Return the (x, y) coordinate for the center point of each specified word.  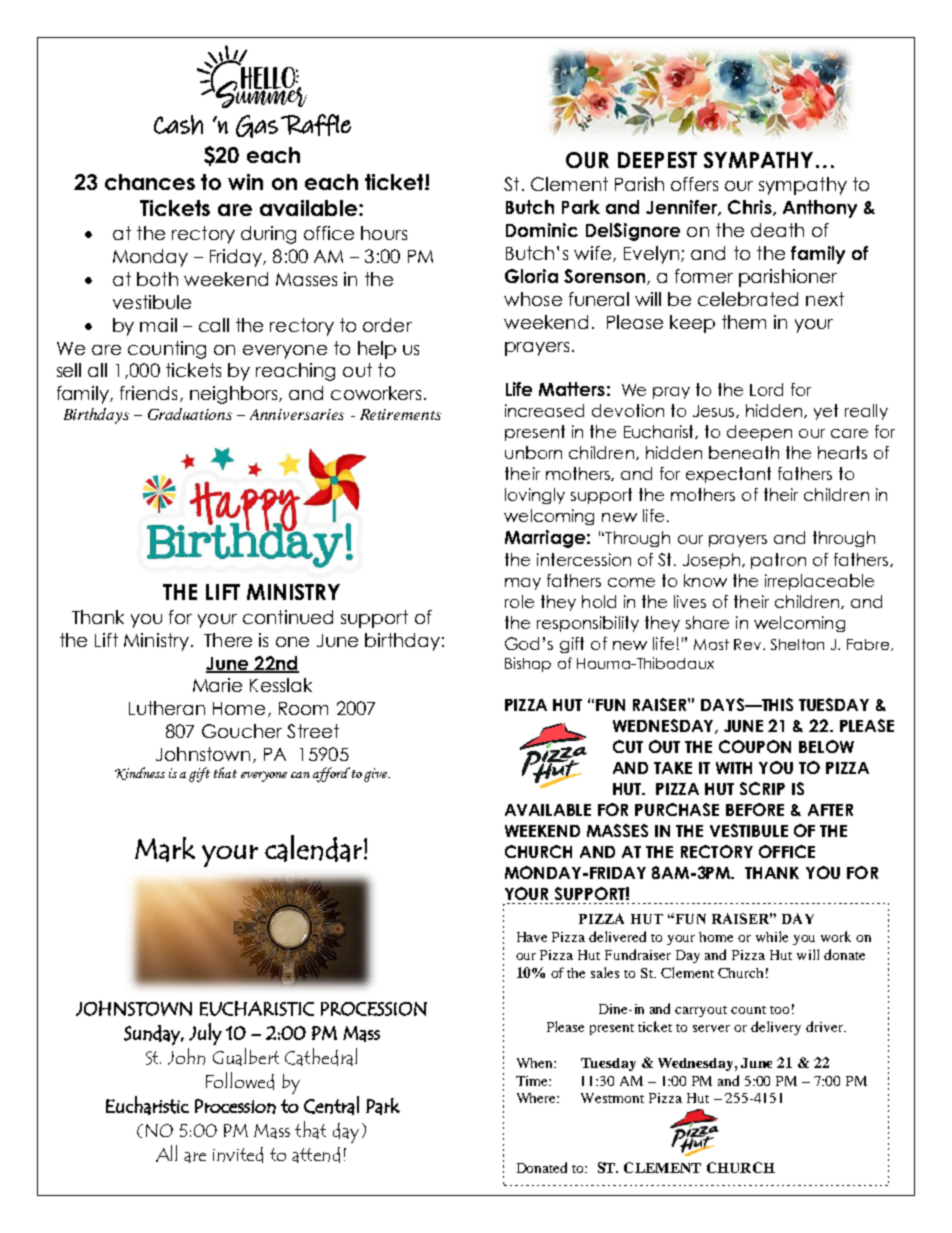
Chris (751, 208)
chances (150, 182)
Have (532, 937)
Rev (749, 644)
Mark (165, 849)
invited (238, 1155)
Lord (766, 389)
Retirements (400, 414)
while (772, 936)
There (228, 640)
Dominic (542, 230)
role (519, 601)
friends (148, 393)
